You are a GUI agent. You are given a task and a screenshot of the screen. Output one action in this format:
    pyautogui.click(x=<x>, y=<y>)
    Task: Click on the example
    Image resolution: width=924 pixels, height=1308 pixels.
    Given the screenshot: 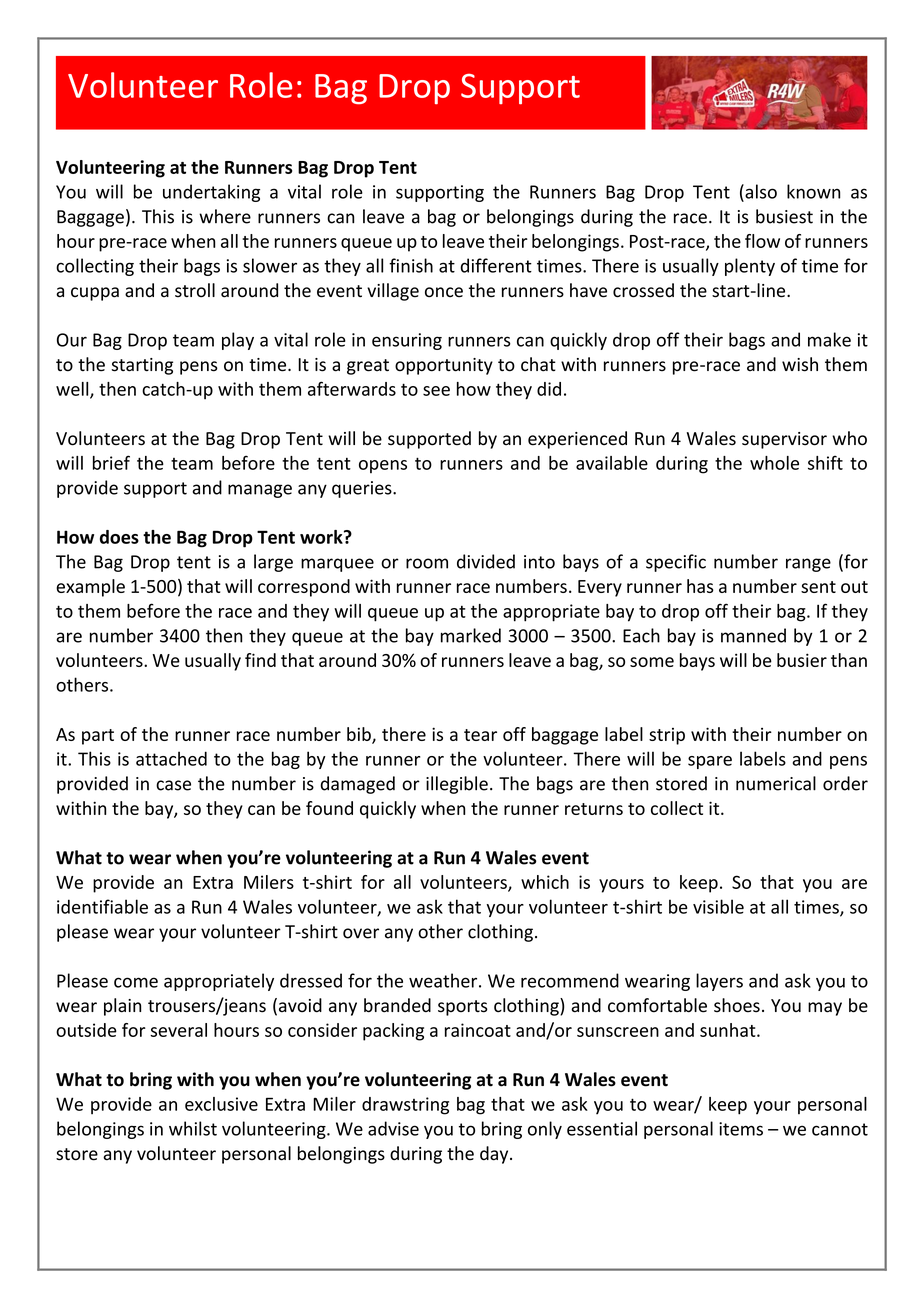 What is the action you would take?
    pyautogui.click(x=90, y=588)
